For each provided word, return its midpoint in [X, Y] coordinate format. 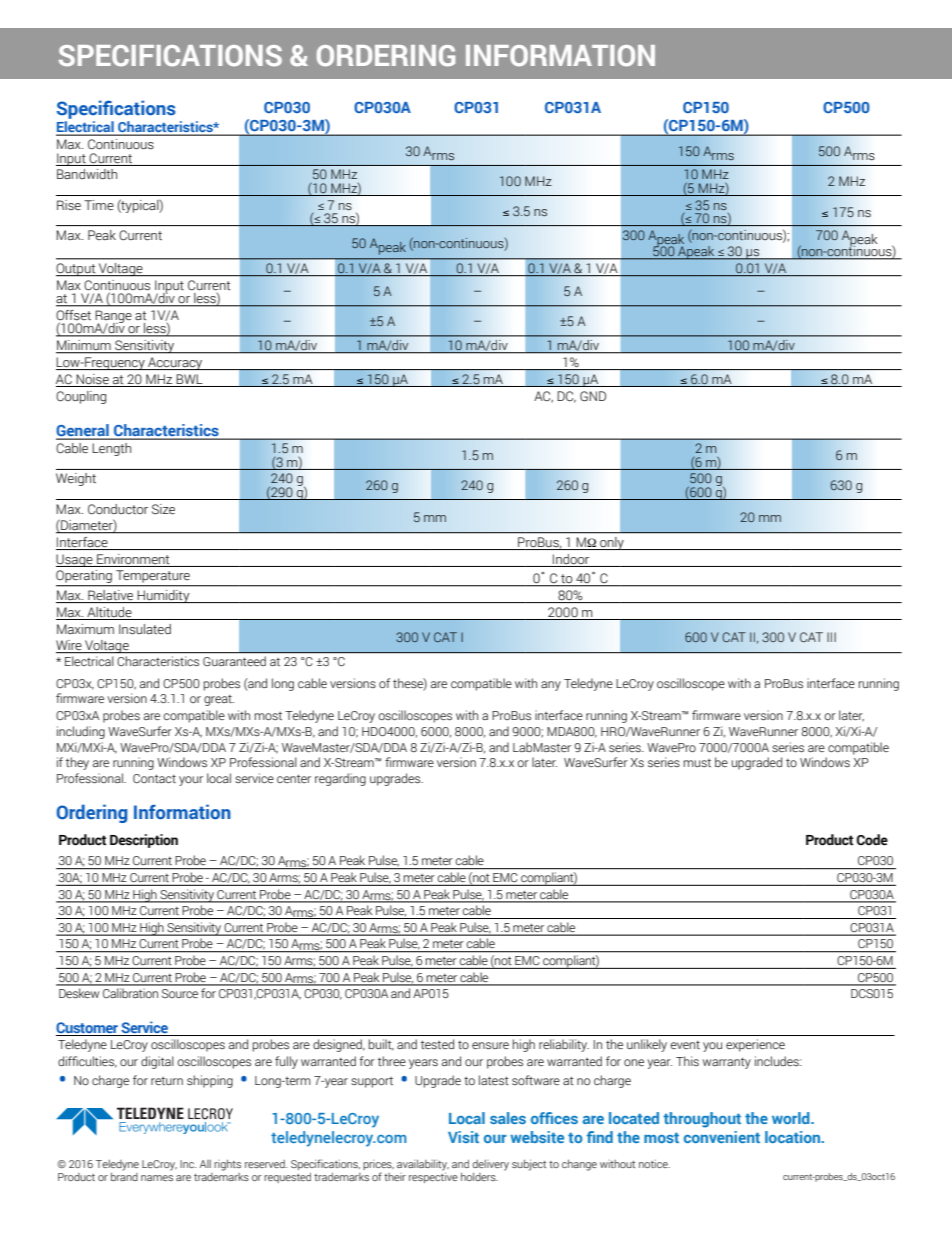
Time [99, 205]
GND [593, 396]
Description [144, 841]
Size [163, 509]
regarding [340, 779]
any [551, 686]
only [612, 543]
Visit [463, 1137]
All [205, 1164]
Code [872, 840]
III [831, 637]
